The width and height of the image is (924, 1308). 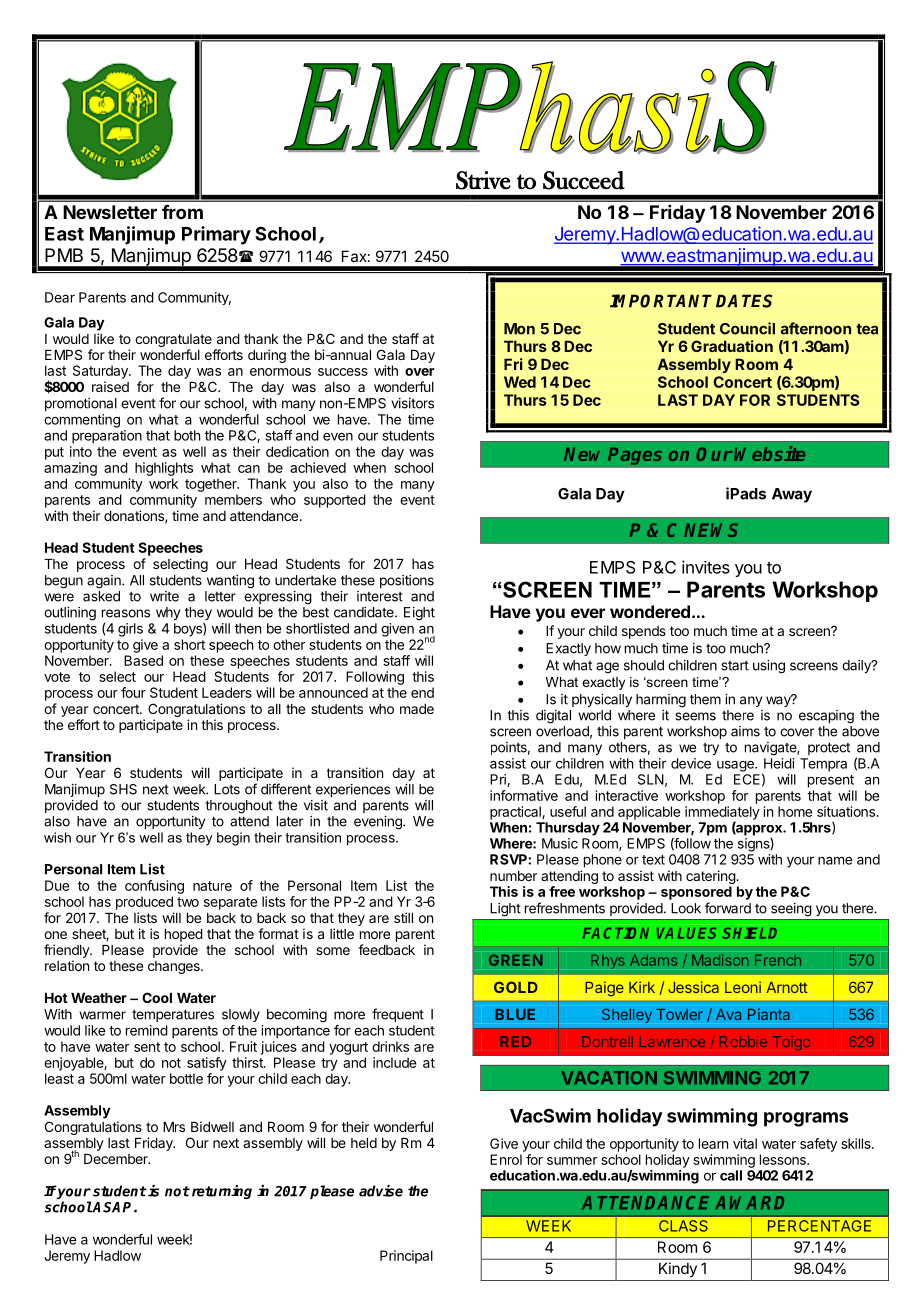 I want to click on DATES, so click(x=744, y=301).
